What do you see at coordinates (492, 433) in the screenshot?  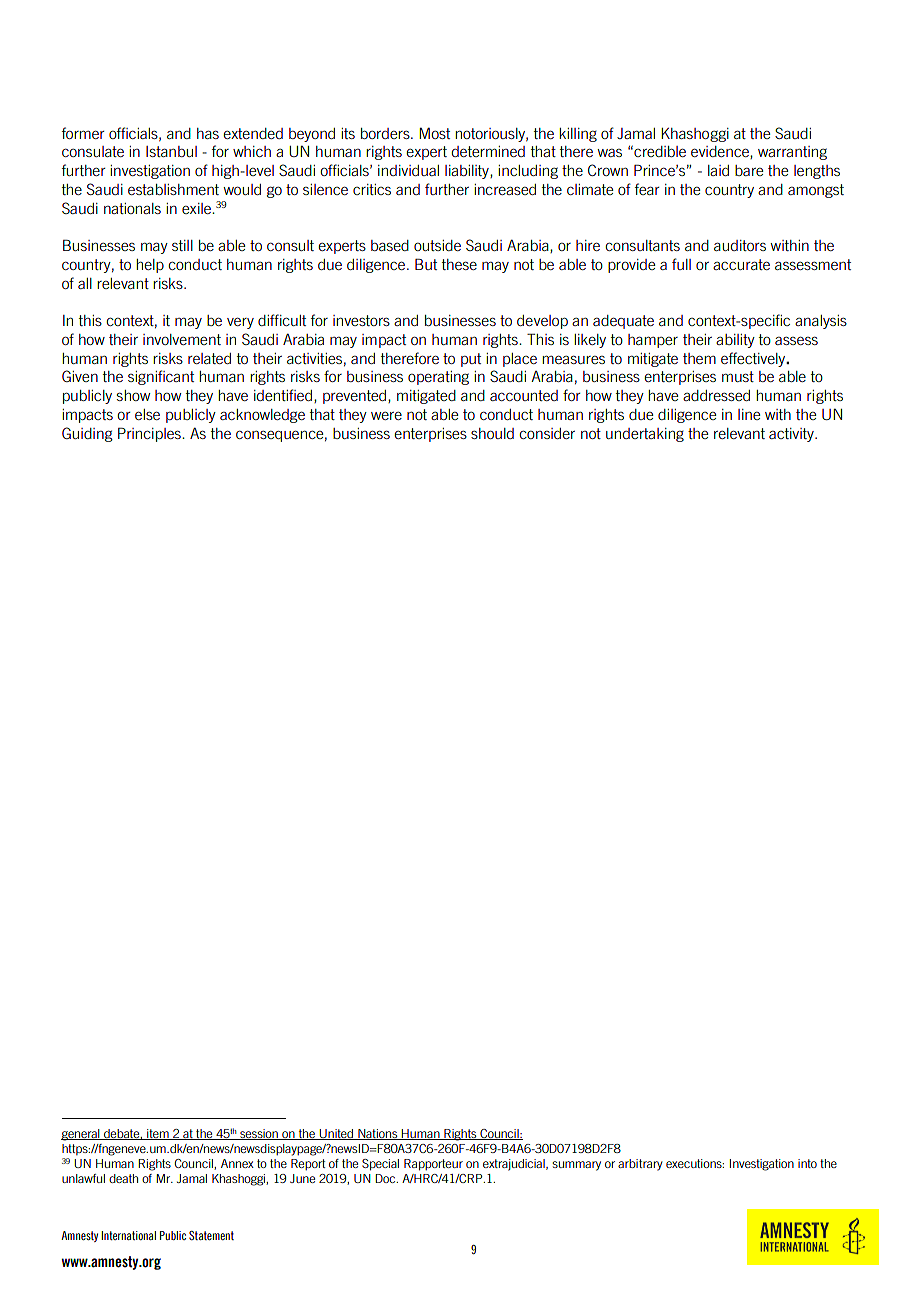 I see `should` at bounding box center [492, 433].
